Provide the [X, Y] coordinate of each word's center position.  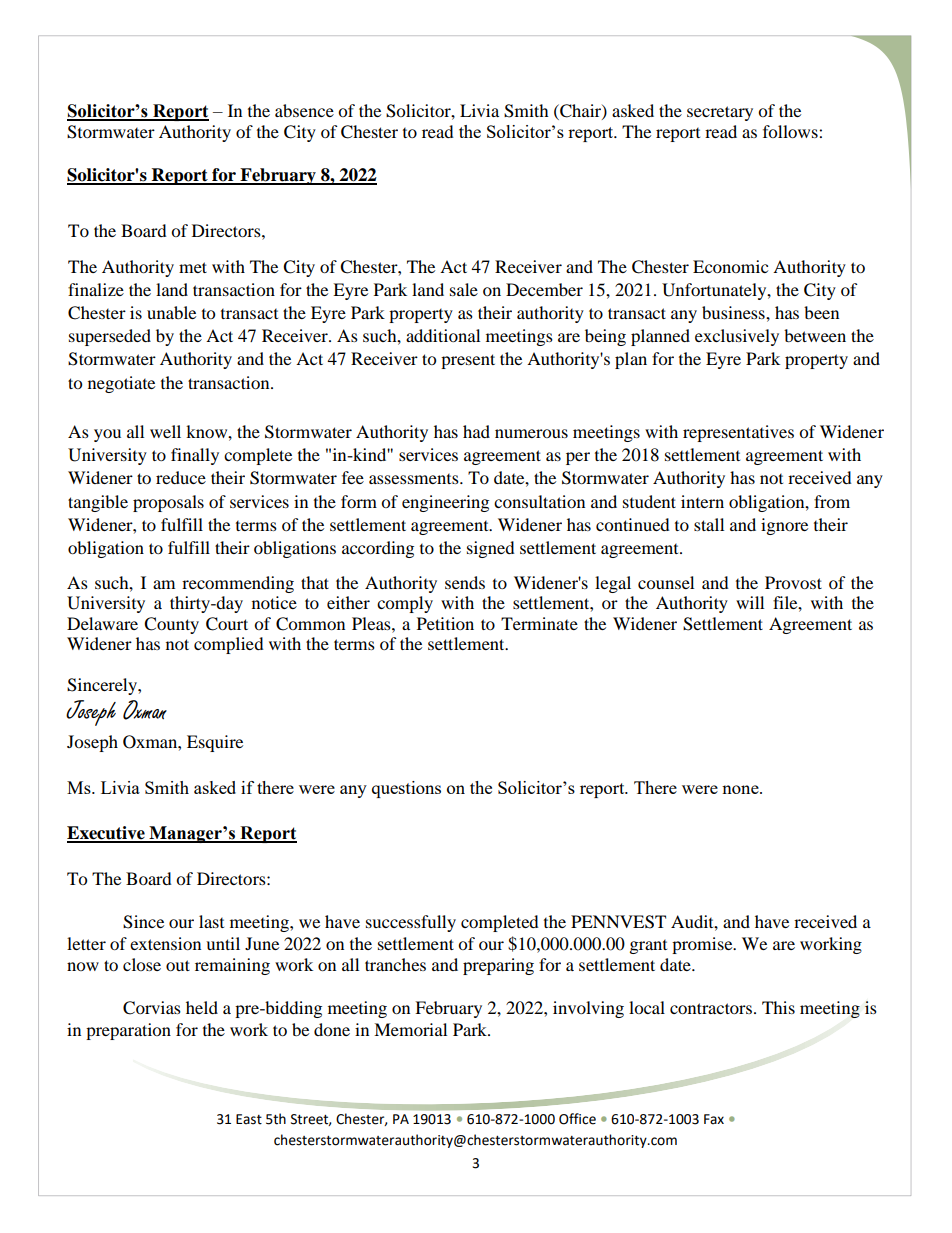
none [741, 789]
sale [464, 289]
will [750, 602]
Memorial [410, 1029]
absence [304, 110]
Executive [107, 834]
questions [406, 789]
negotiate [121, 384]
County [171, 625]
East [249, 1119]
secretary [720, 113]
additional [443, 335]
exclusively [737, 337]
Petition [445, 623]
